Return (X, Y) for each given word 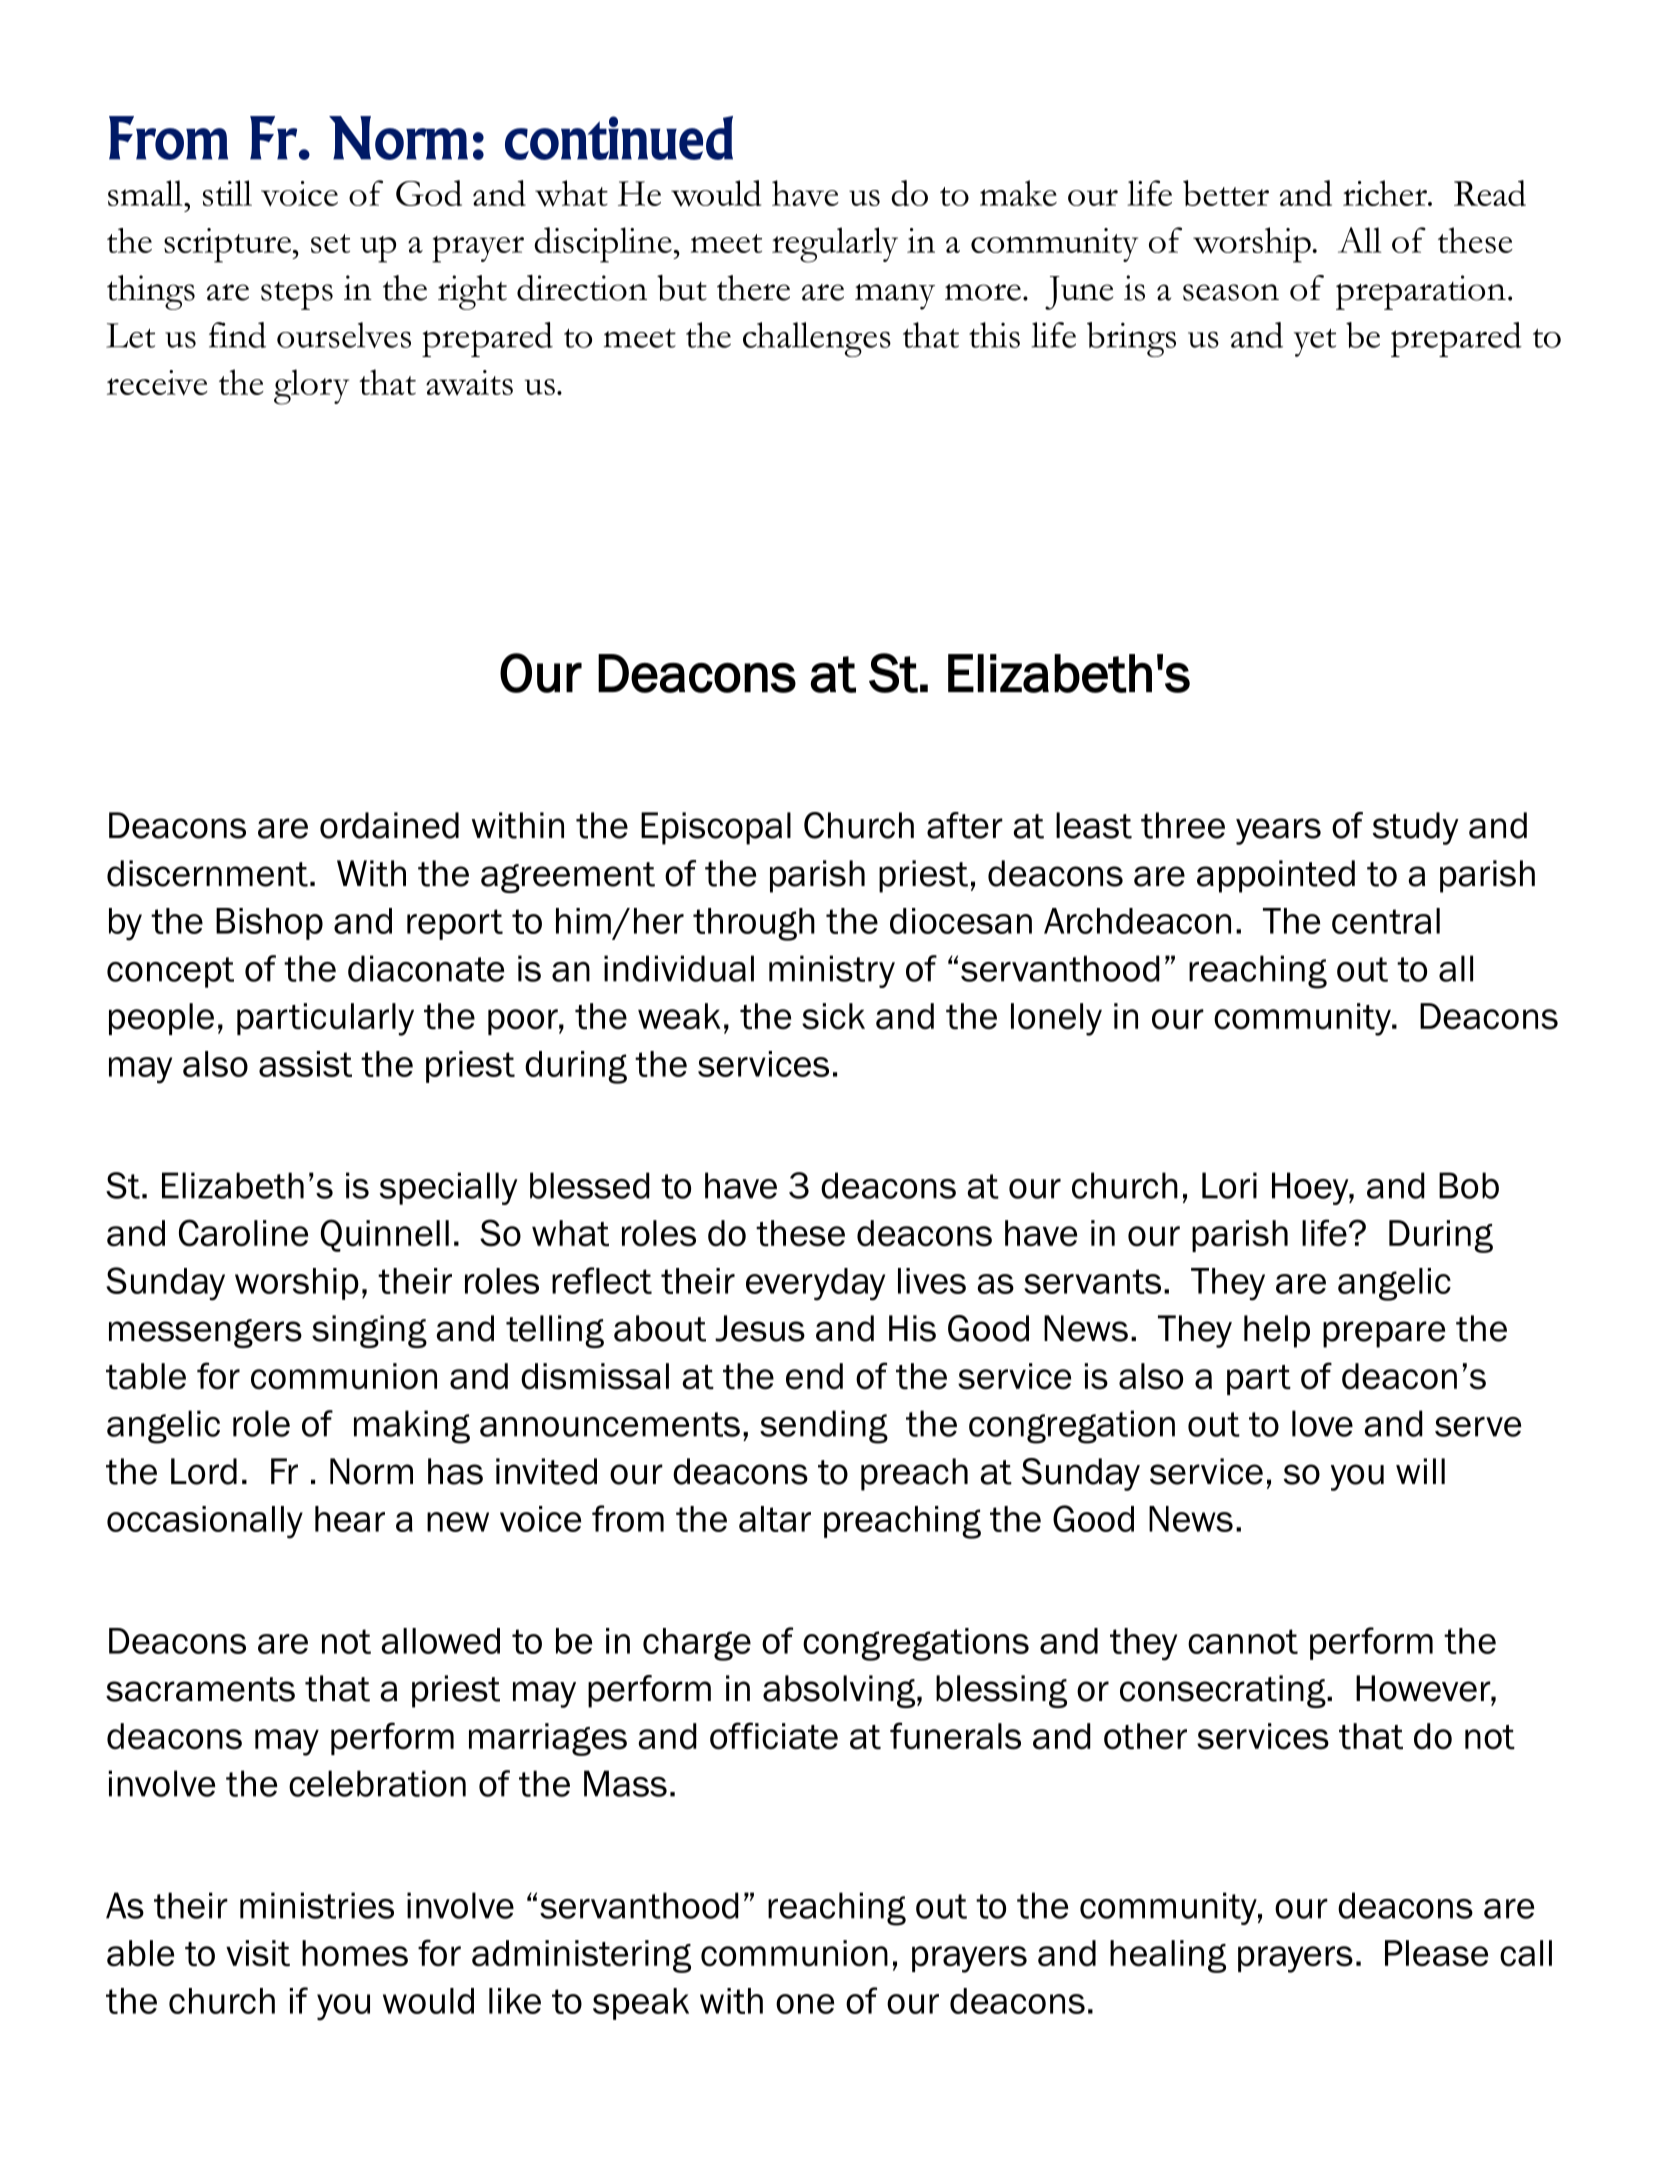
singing (369, 1331)
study (1416, 828)
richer (1386, 193)
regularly (835, 245)
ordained (389, 825)
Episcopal (716, 828)
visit (258, 1953)
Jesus (760, 1328)
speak (641, 2004)
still (227, 193)
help (1277, 1331)
